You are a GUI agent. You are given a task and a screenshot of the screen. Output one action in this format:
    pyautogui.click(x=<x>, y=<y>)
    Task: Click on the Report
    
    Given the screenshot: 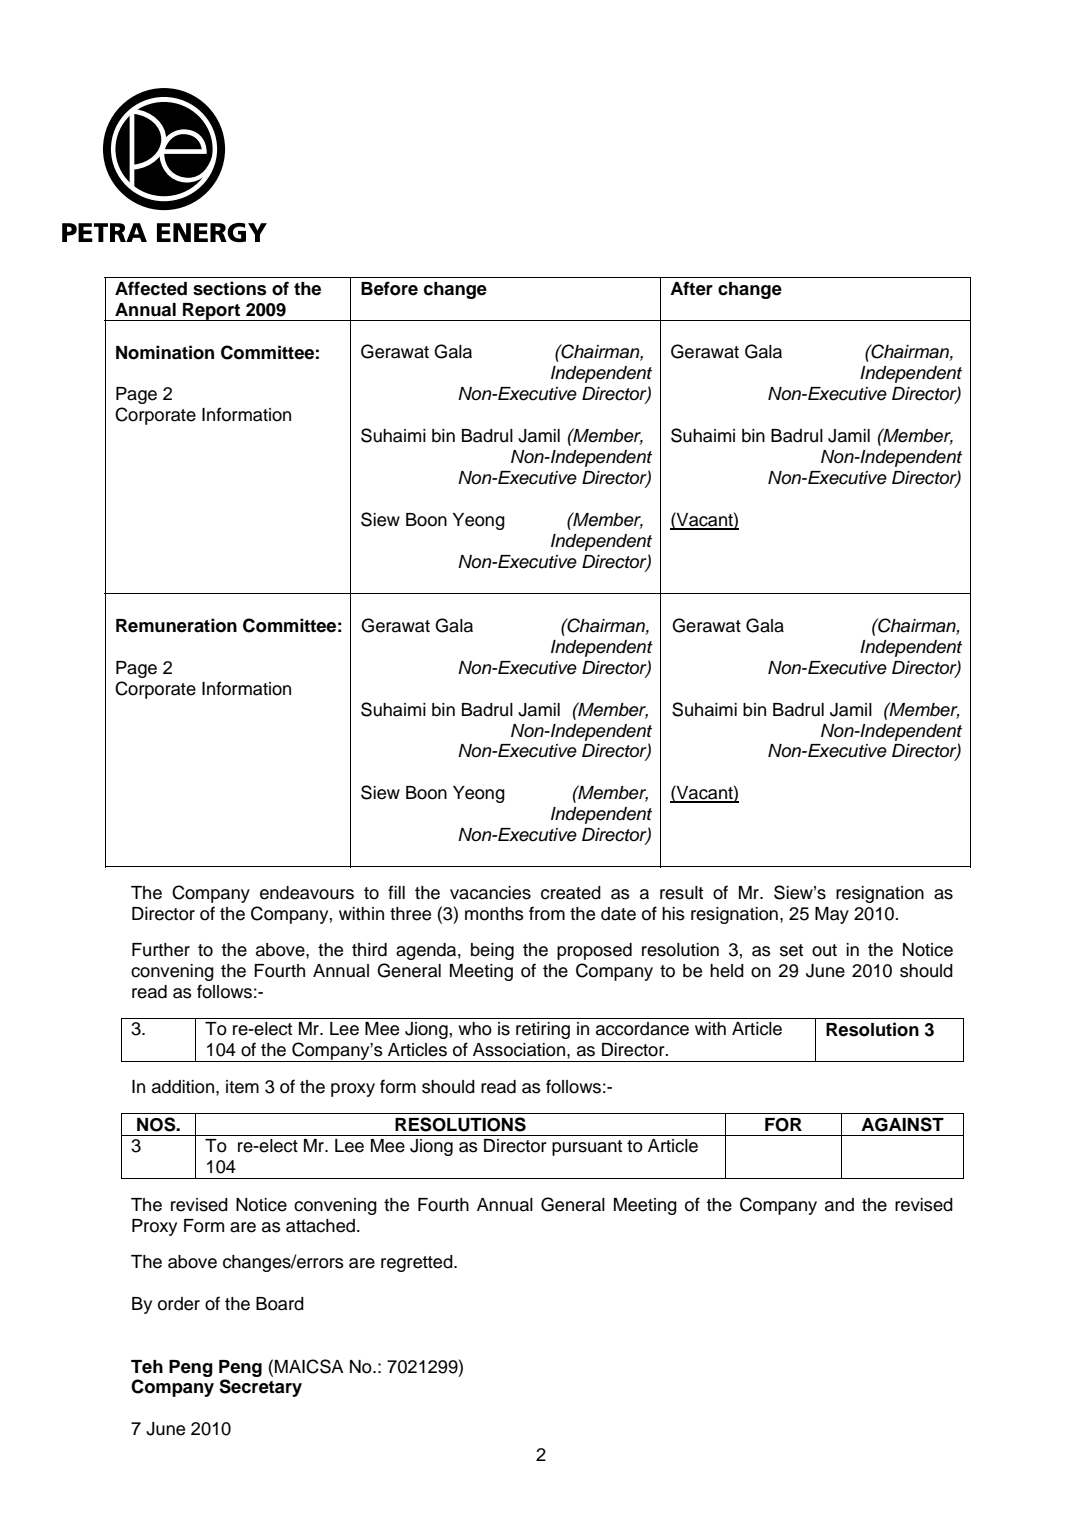 What is the action you would take?
    pyautogui.click(x=212, y=312)
